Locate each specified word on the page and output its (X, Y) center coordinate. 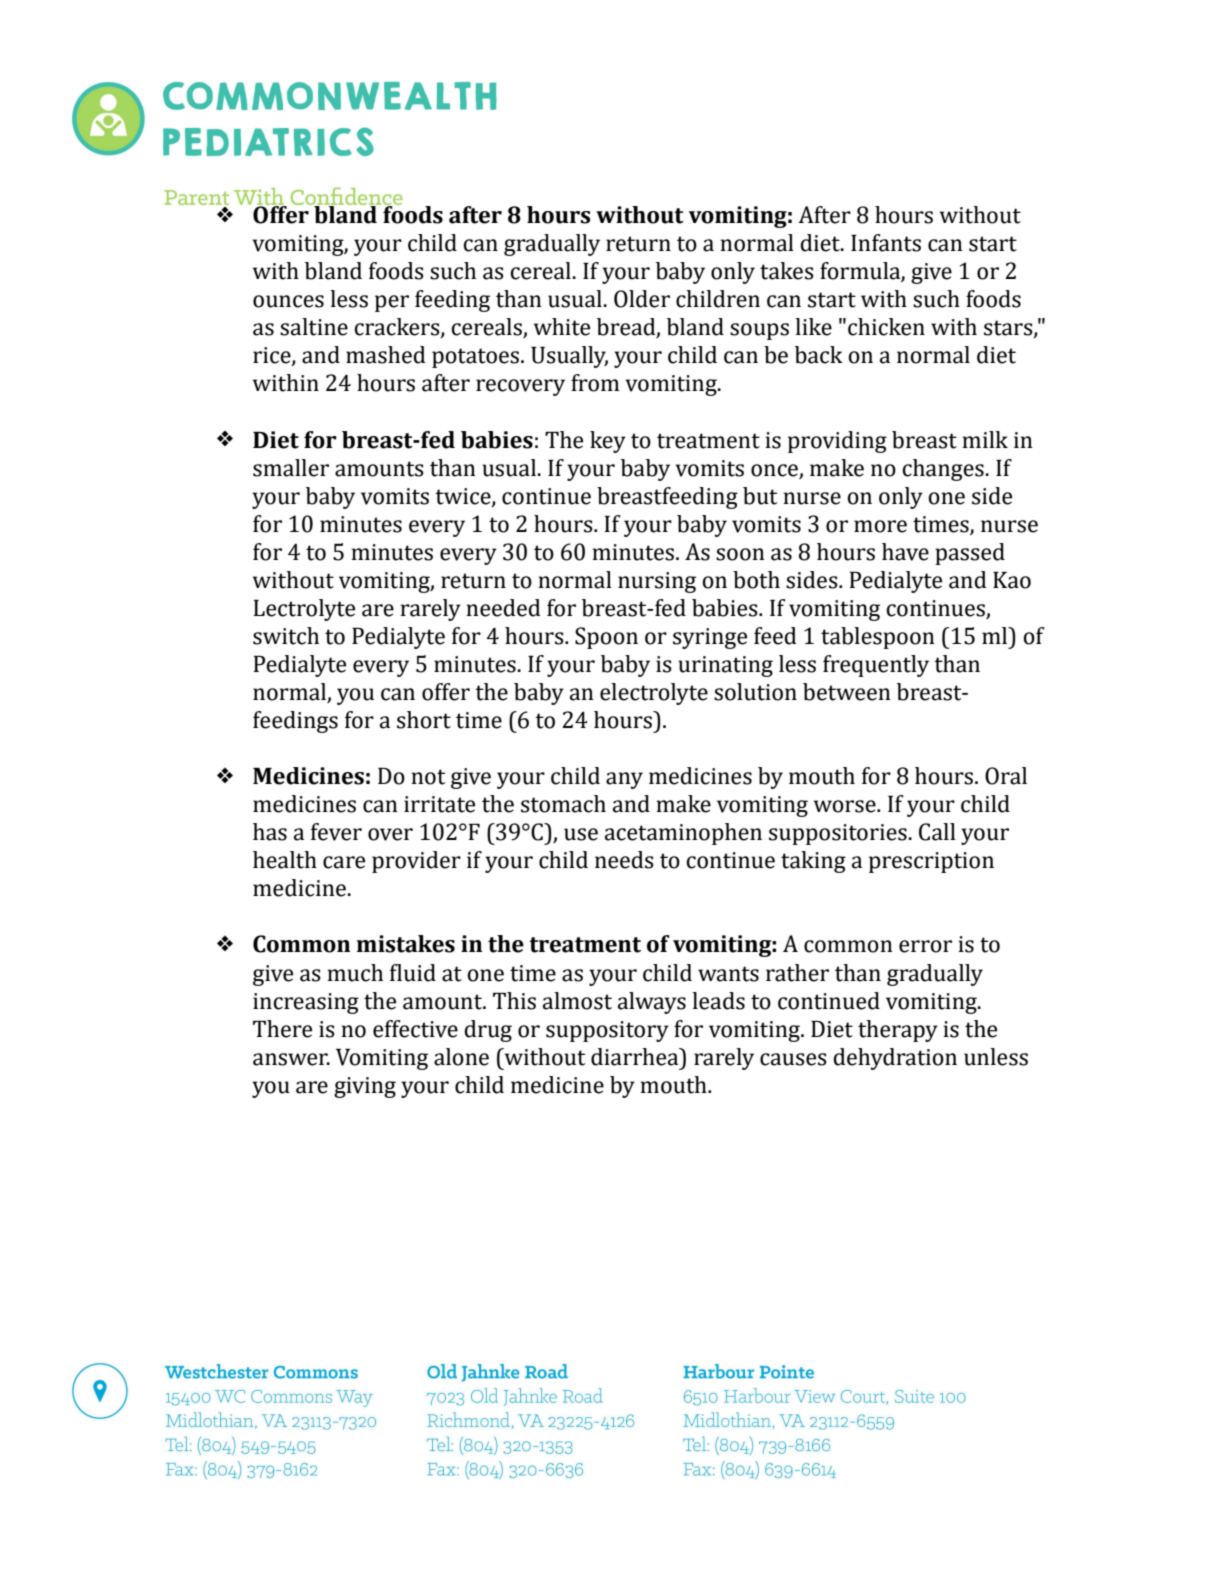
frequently (876, 666)
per (392, 303)
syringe (710, 638)
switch (286, 636)
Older (642, 299)
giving (365, 1087)
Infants (886, 243)
